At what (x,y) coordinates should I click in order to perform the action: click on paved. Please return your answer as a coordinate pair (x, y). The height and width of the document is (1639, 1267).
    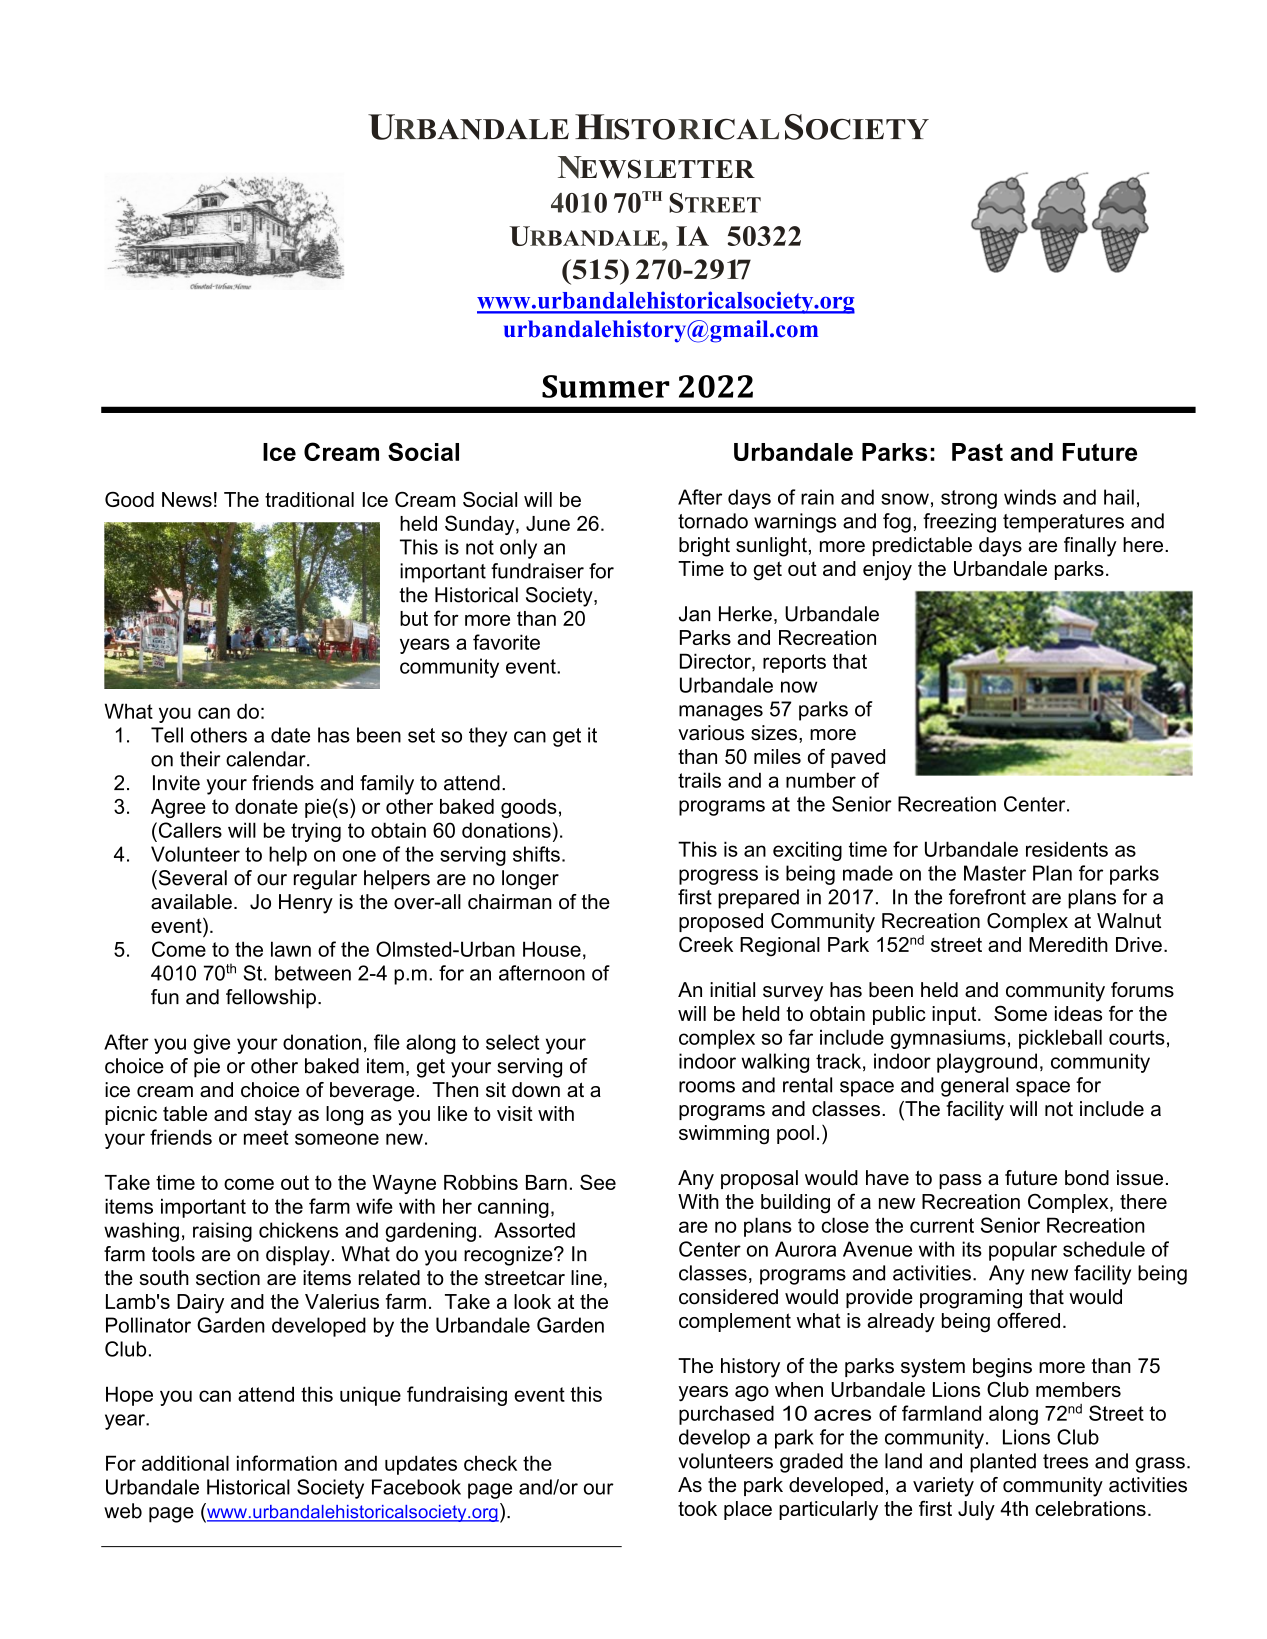
    Looking at the image, I should click on (858, 758).
